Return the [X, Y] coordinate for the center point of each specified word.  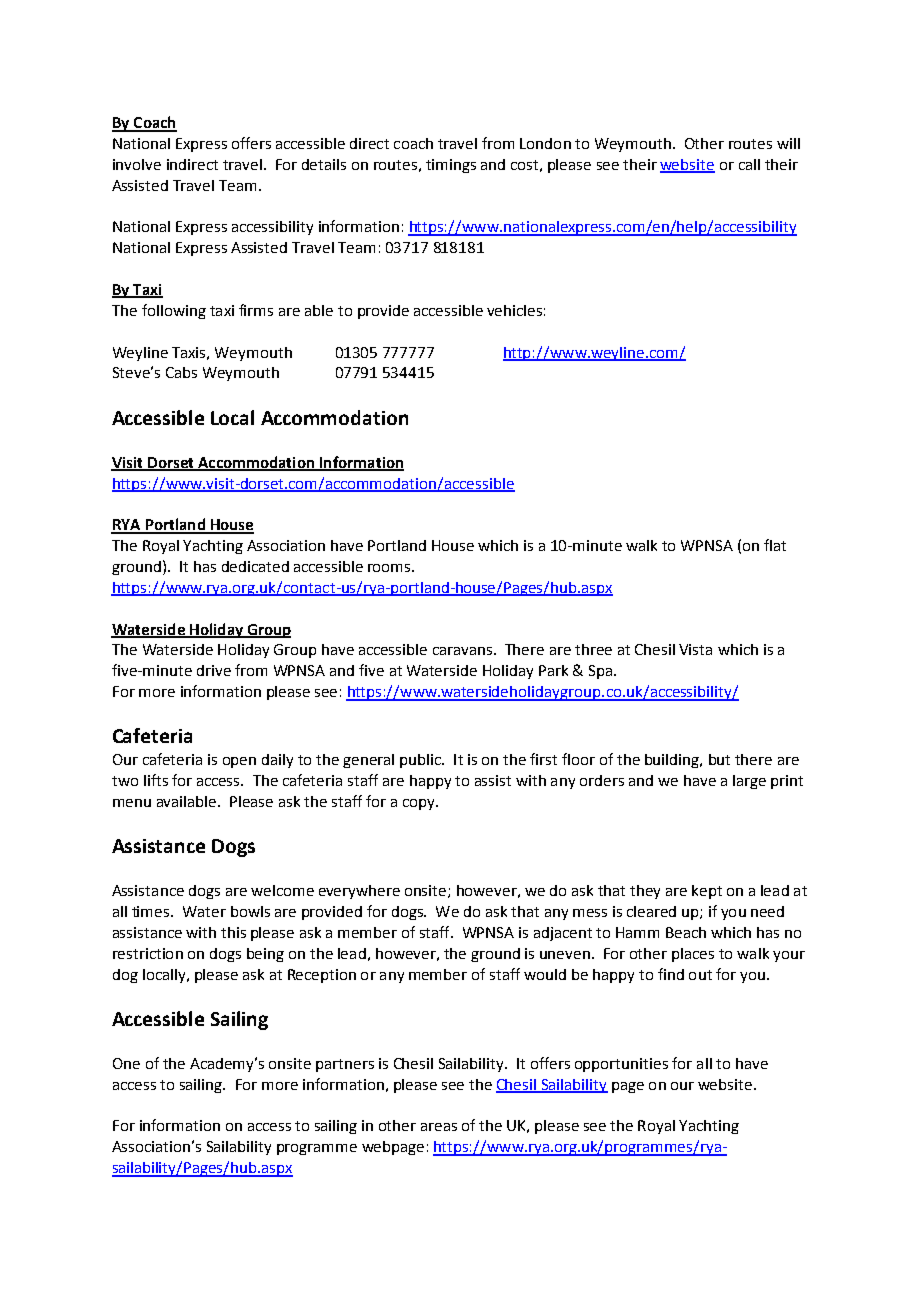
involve [137, 164]
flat [775, 545]
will [788, 143]
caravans [462, 651]
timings [451, 166]
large [749, 782]
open [239, 762]
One [126, 1063]
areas [439, 1127]
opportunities [621, 1065]
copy [420, 804]
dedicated [255, 566]
